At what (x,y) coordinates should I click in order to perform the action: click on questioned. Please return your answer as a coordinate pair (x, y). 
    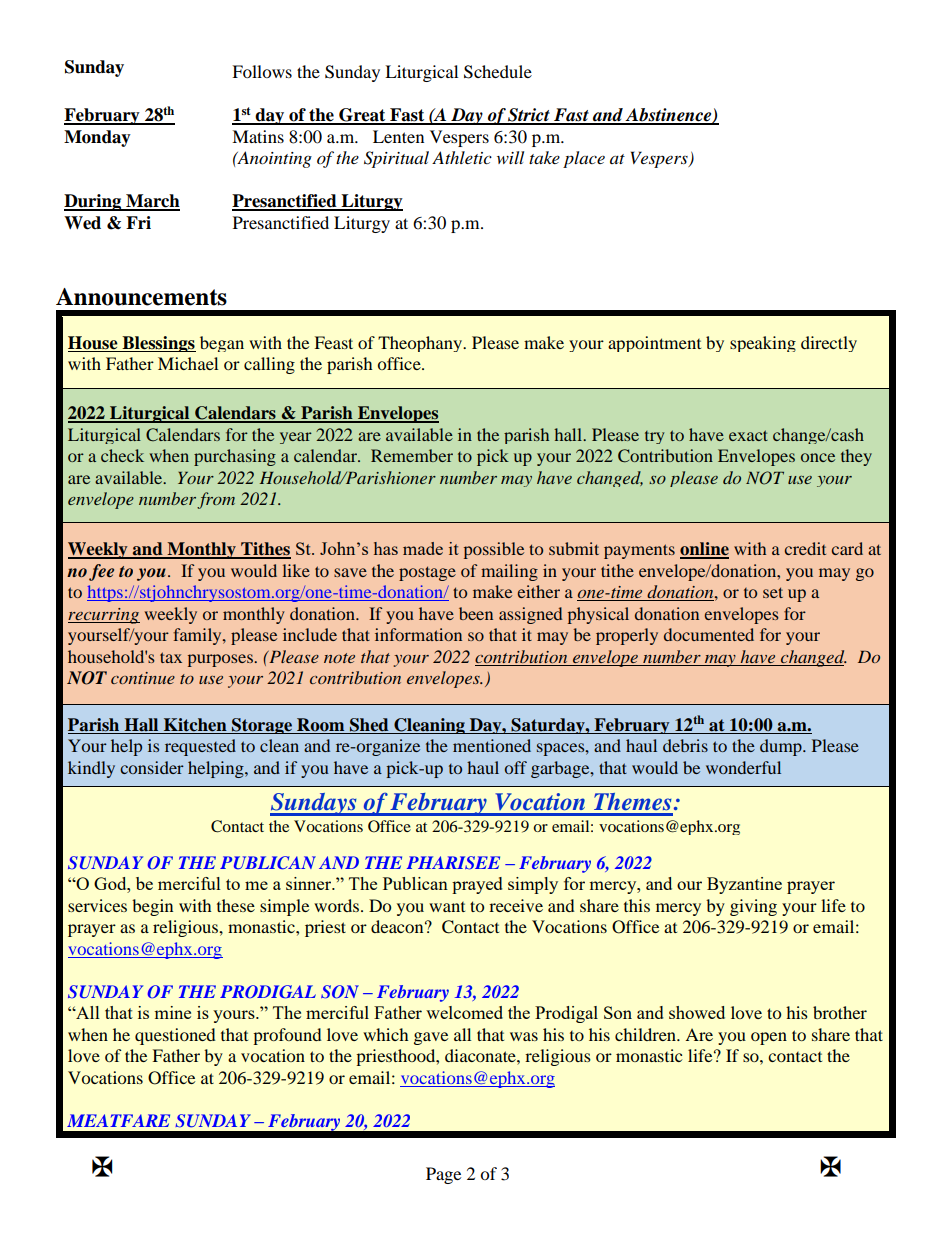
    Looking at the image, I should click on (175, 1036).
